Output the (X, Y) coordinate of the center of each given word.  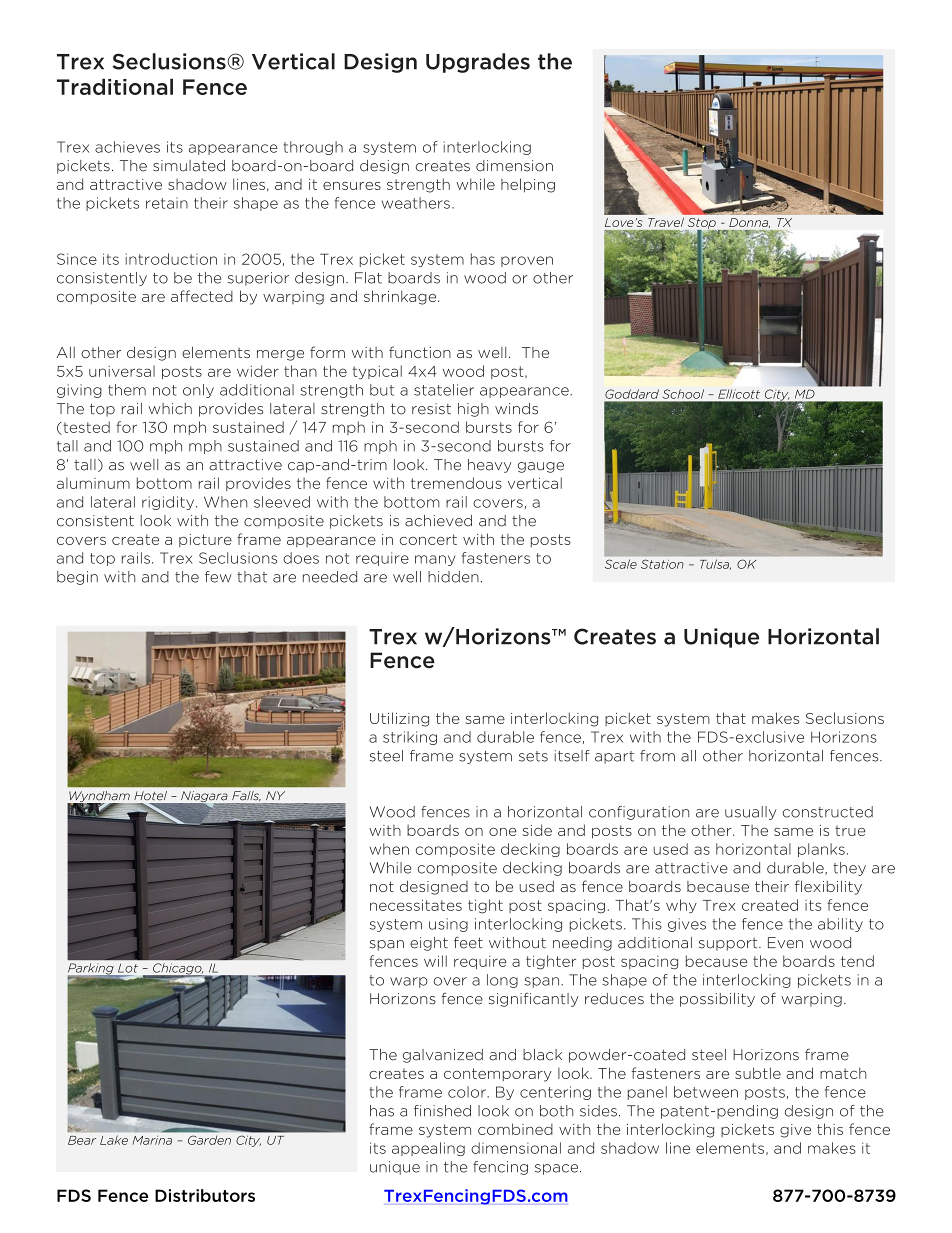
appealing (428, 1149)
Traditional (115, 87)
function (420, 352)
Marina (152, 1140)
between (706, 1092)
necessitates (416, 905)
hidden (453, 577)
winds (516, 409)
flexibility (828, 887)
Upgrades (478, 63)
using (448, 925)
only (198, 391)
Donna (749, 223)
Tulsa (715, 564)
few (218, 577)
